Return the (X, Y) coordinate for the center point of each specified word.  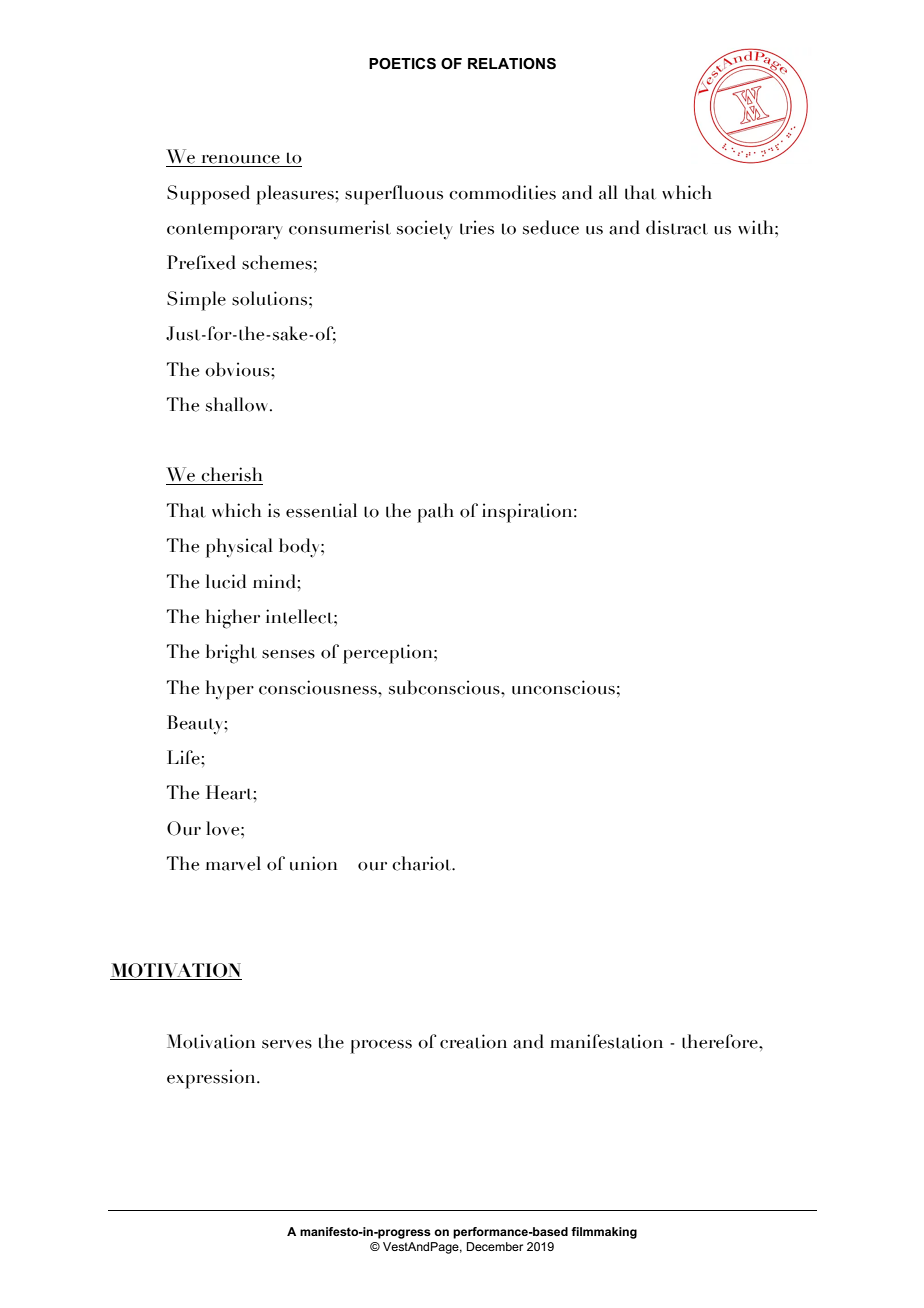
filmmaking (604, 1233)
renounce (241, 159)
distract (677, 227)
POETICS (402, 64)
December (495, 1246)
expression (212, 1079)
